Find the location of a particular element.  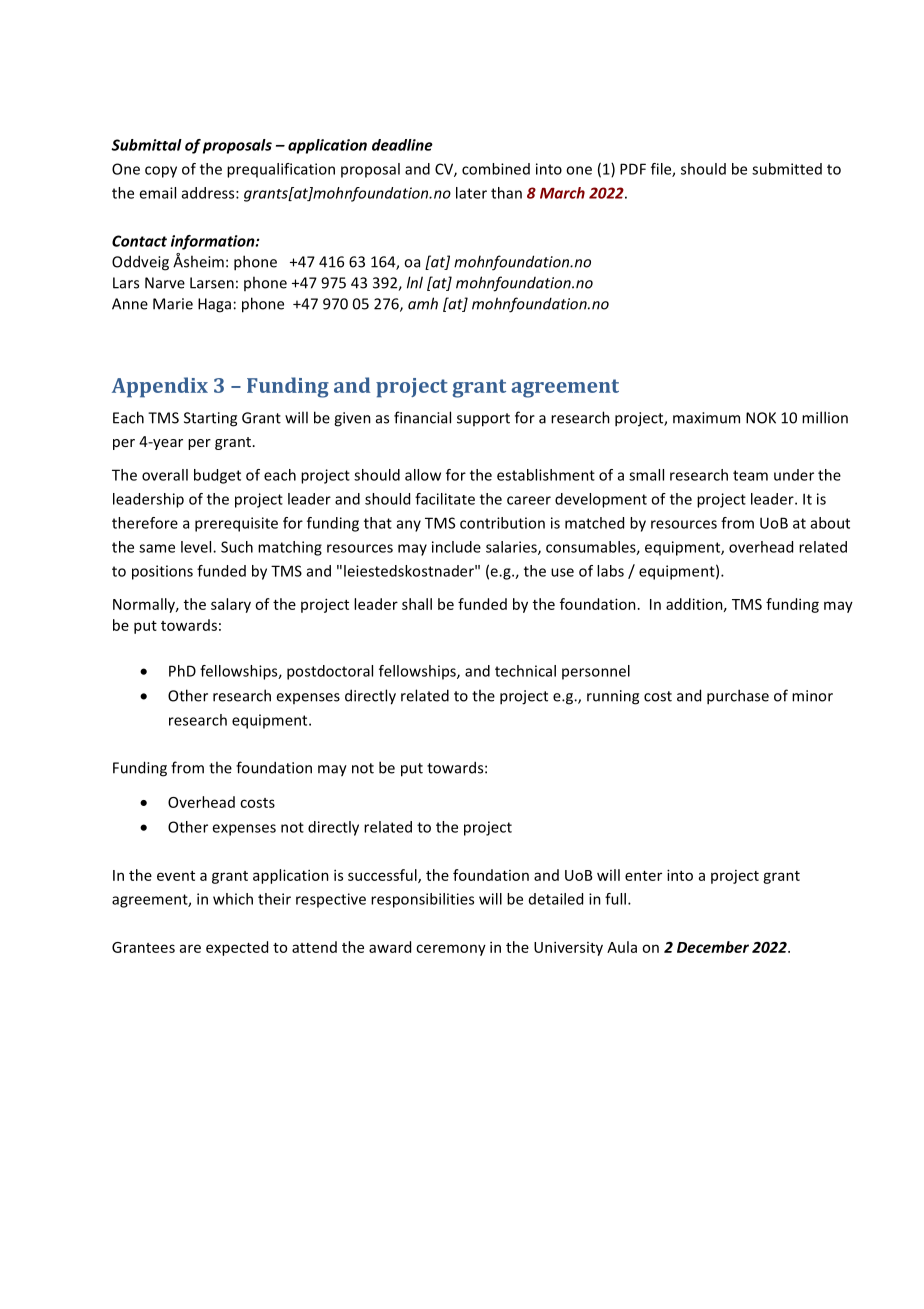

Starting is located at coordinates (210, 419).
